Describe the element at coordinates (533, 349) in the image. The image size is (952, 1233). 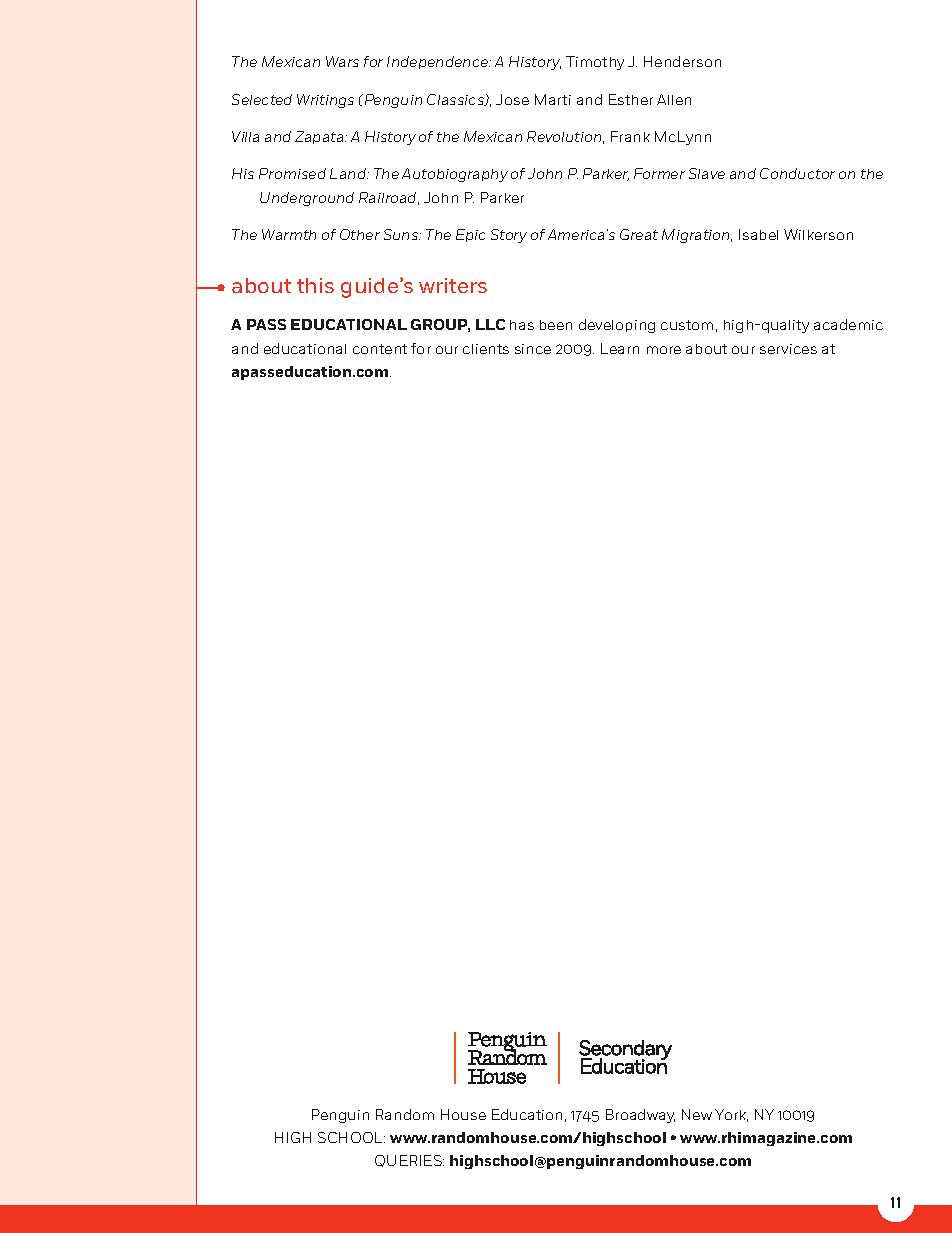
I see `since` at that location.
